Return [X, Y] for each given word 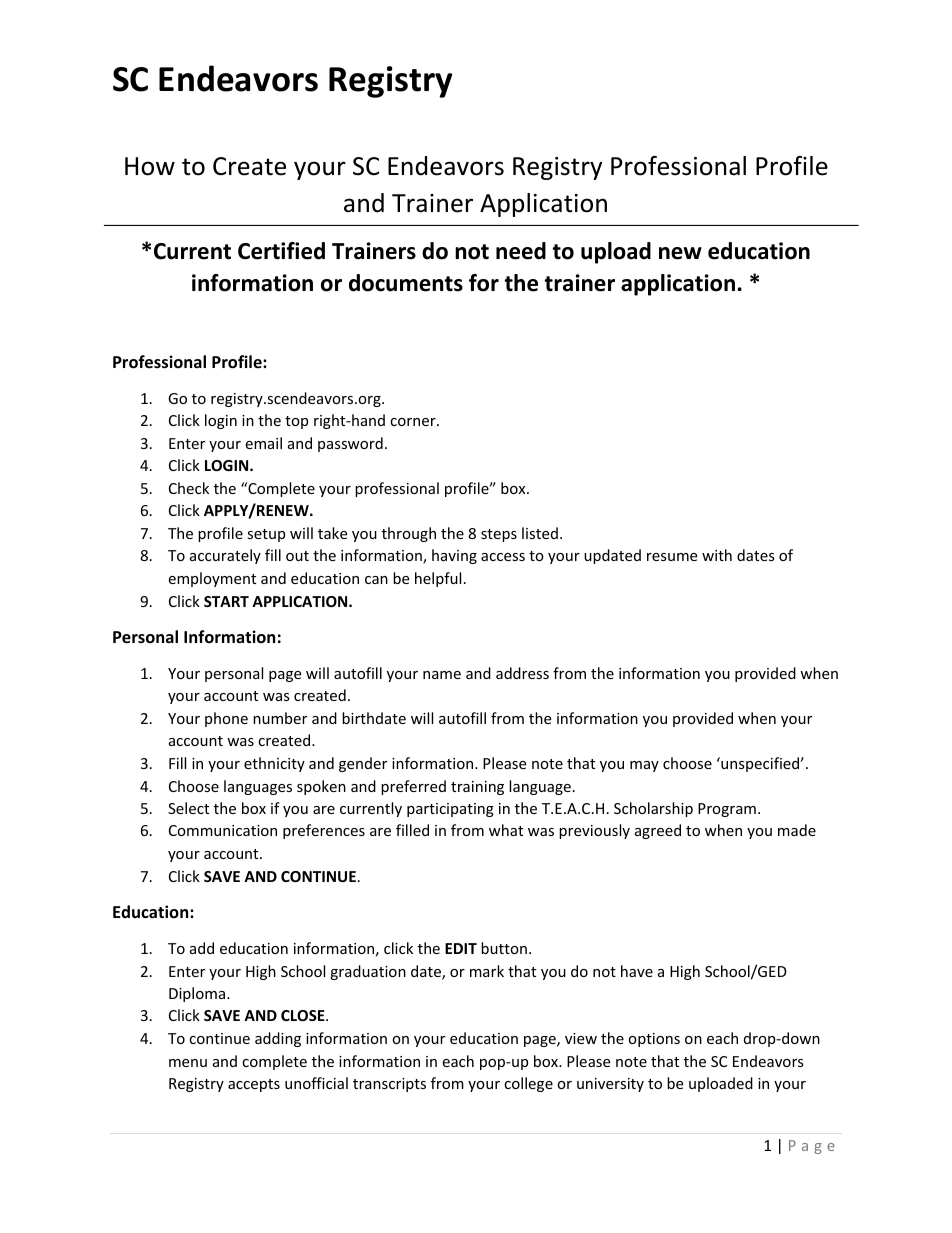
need [521, 251]
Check [189, 488]
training [477, 788]
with [717, 555]
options [654, 1040]
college [528, 1084]
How [150, 166]
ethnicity [274, 764]
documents [406, 283]
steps [499, 535]
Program [727, 810]
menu [188, 1063]
